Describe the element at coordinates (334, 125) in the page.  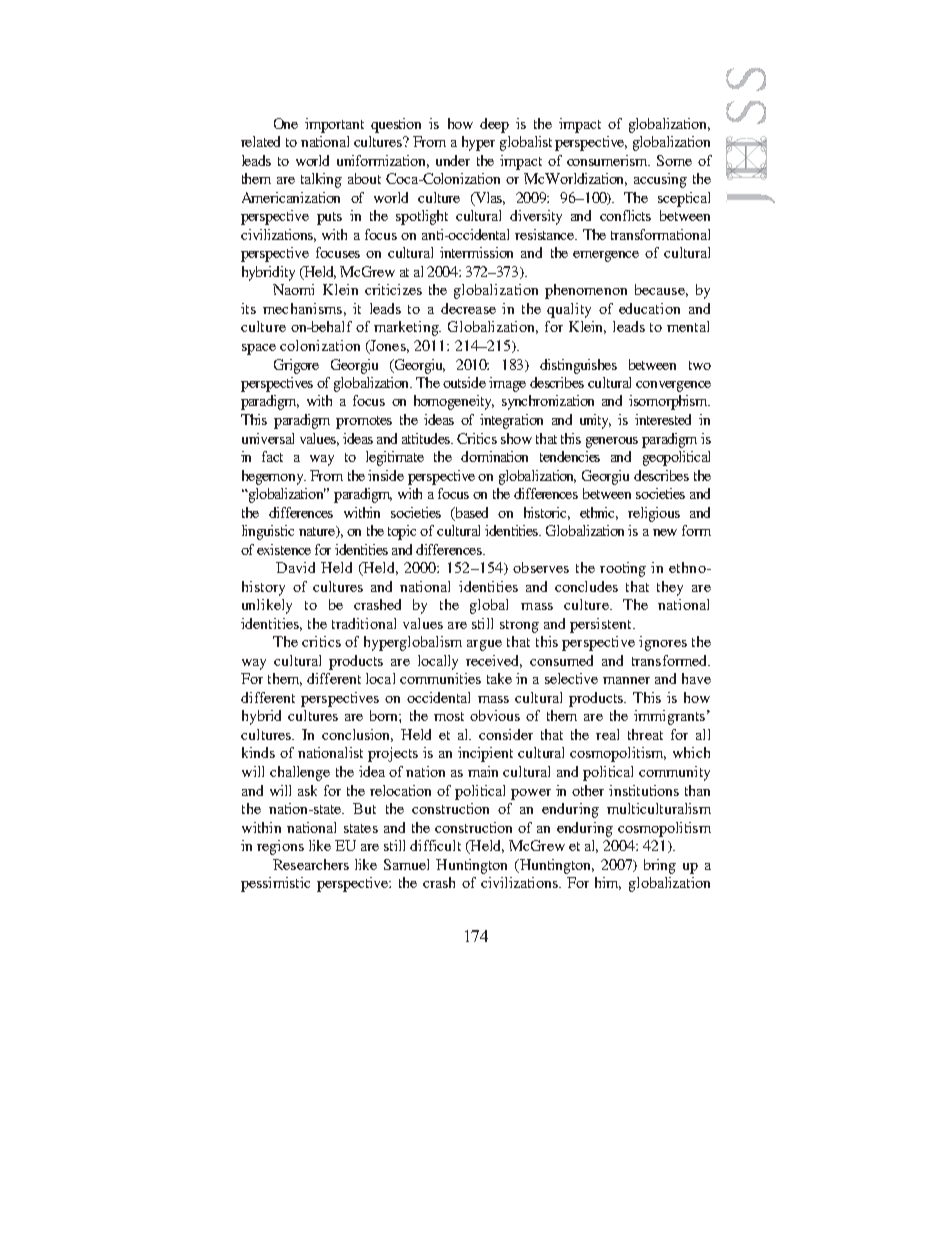
I see `important` at that location.
